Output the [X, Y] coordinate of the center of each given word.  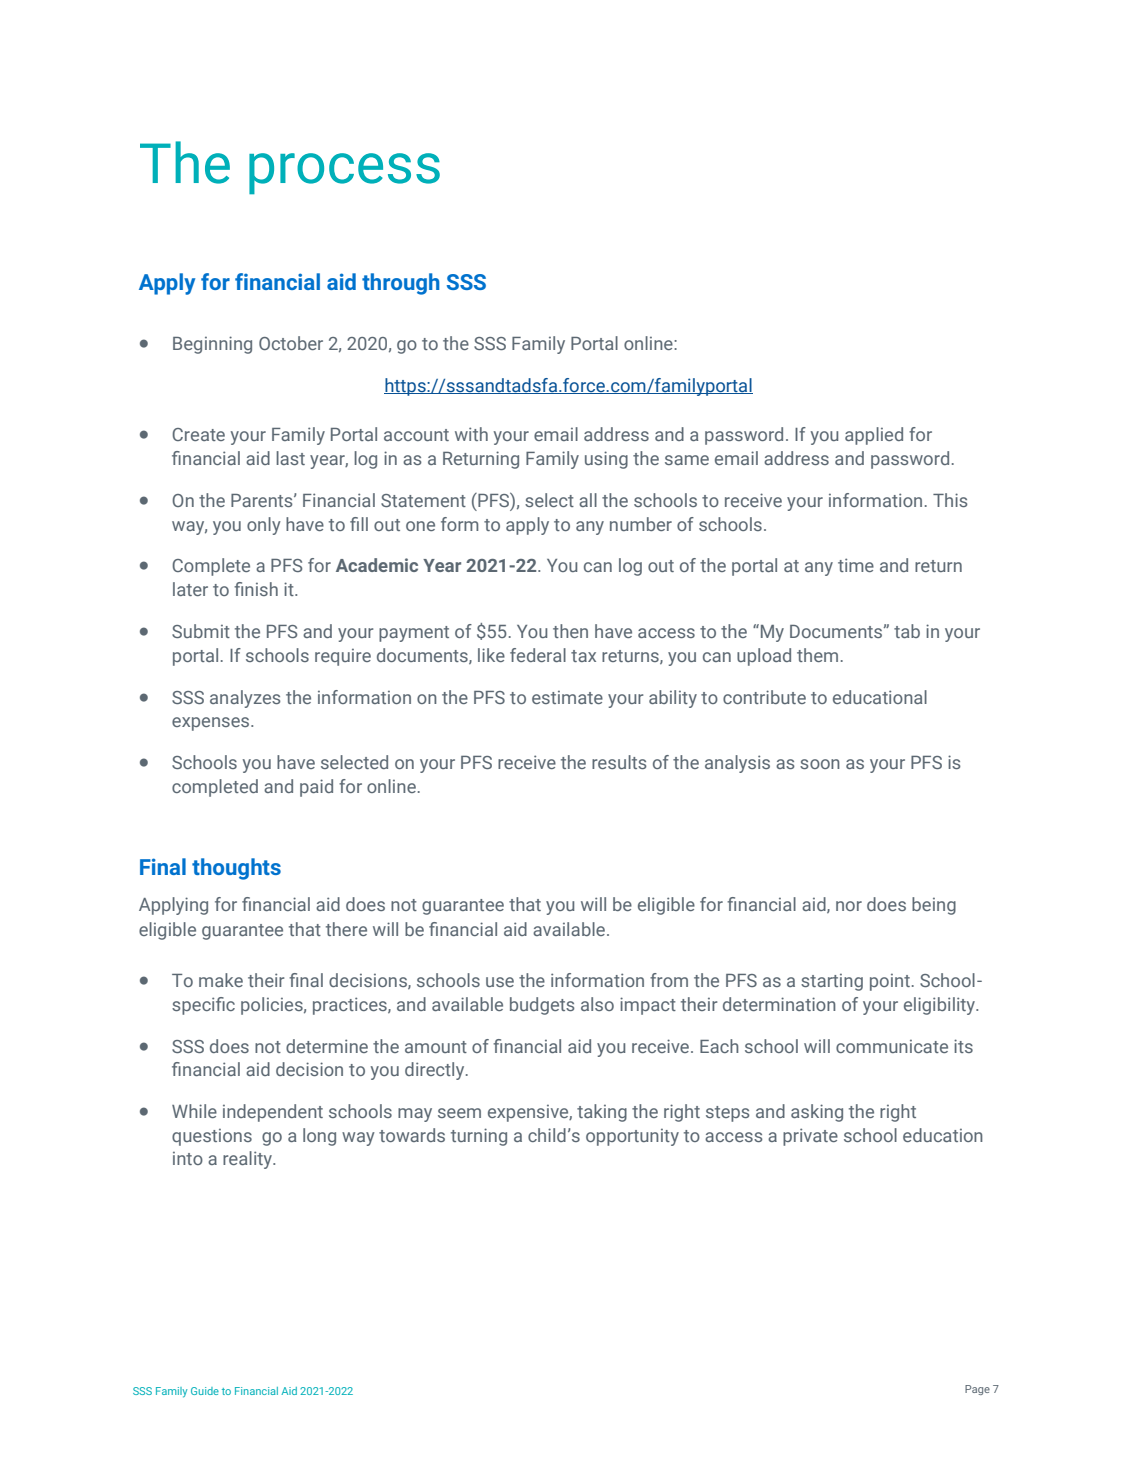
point [890, 982]
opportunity [632, 1137]
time [856, 565]
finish [256, 589]
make [221, 980]
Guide [205, 1391]
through [401, 284]
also [597, 1004]
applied [874, 436]
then [570, 631]
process [344, 173]
